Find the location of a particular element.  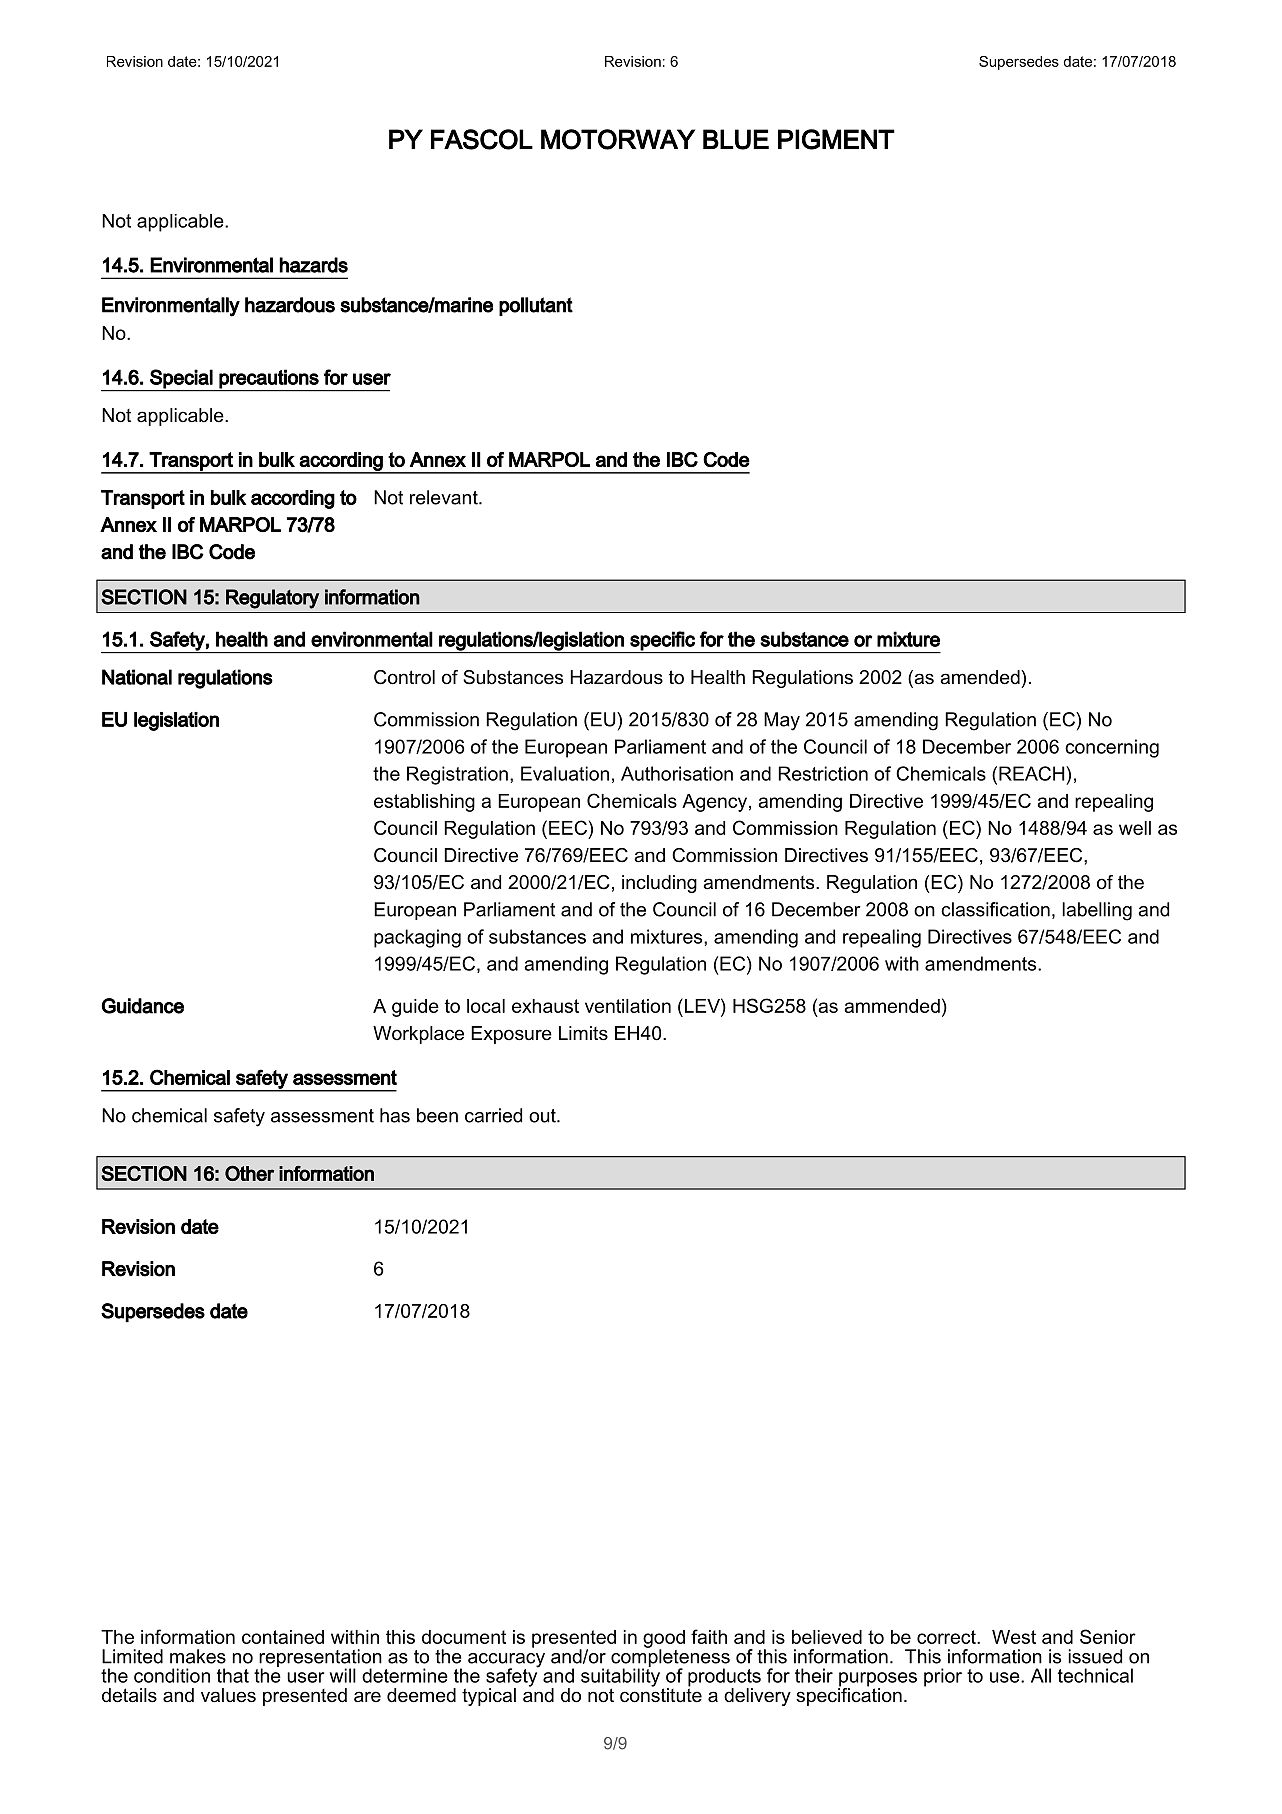

hazards is located at coordinates (313, 265).
